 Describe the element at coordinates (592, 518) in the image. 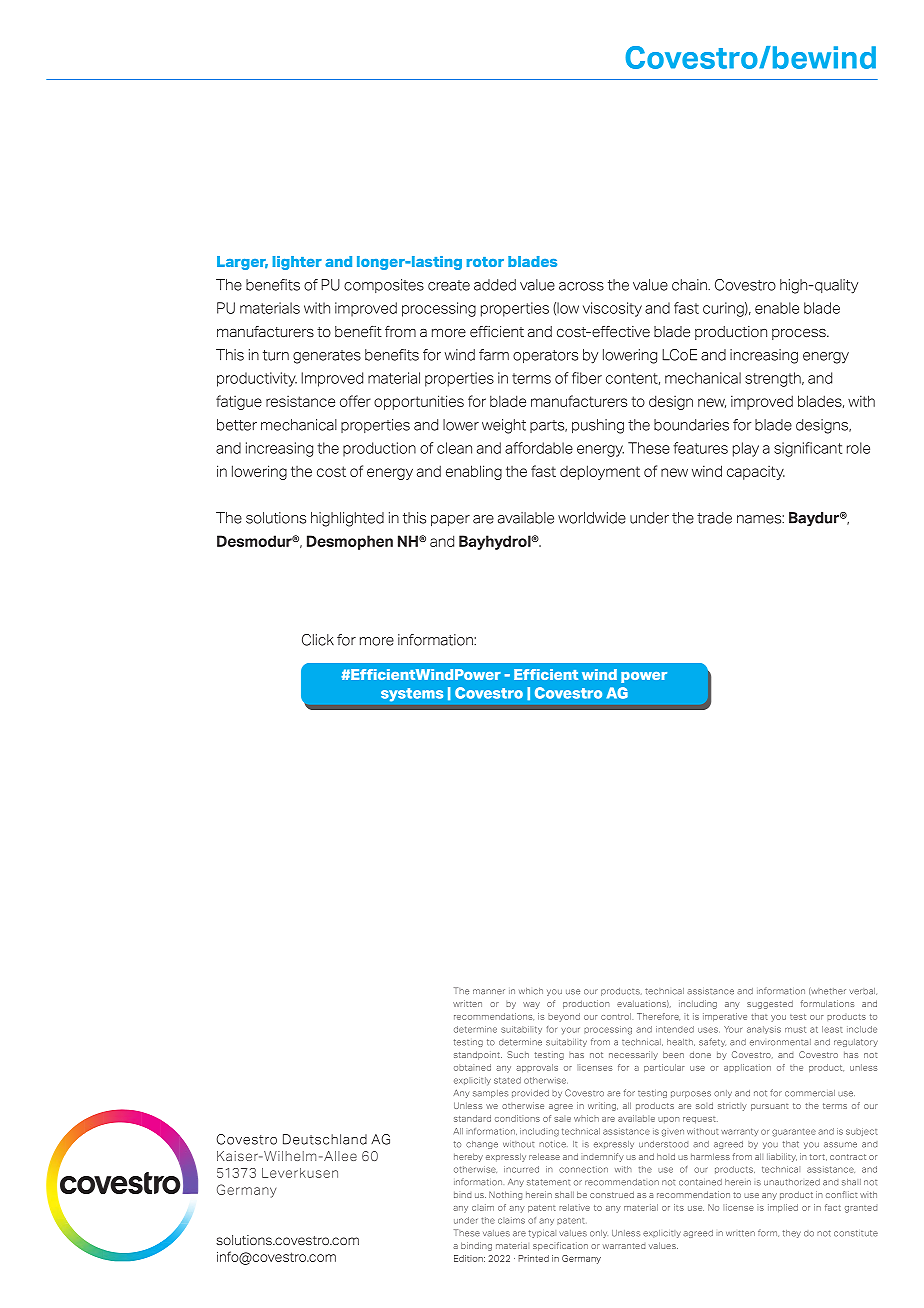

I see `worldwide` at that location.
